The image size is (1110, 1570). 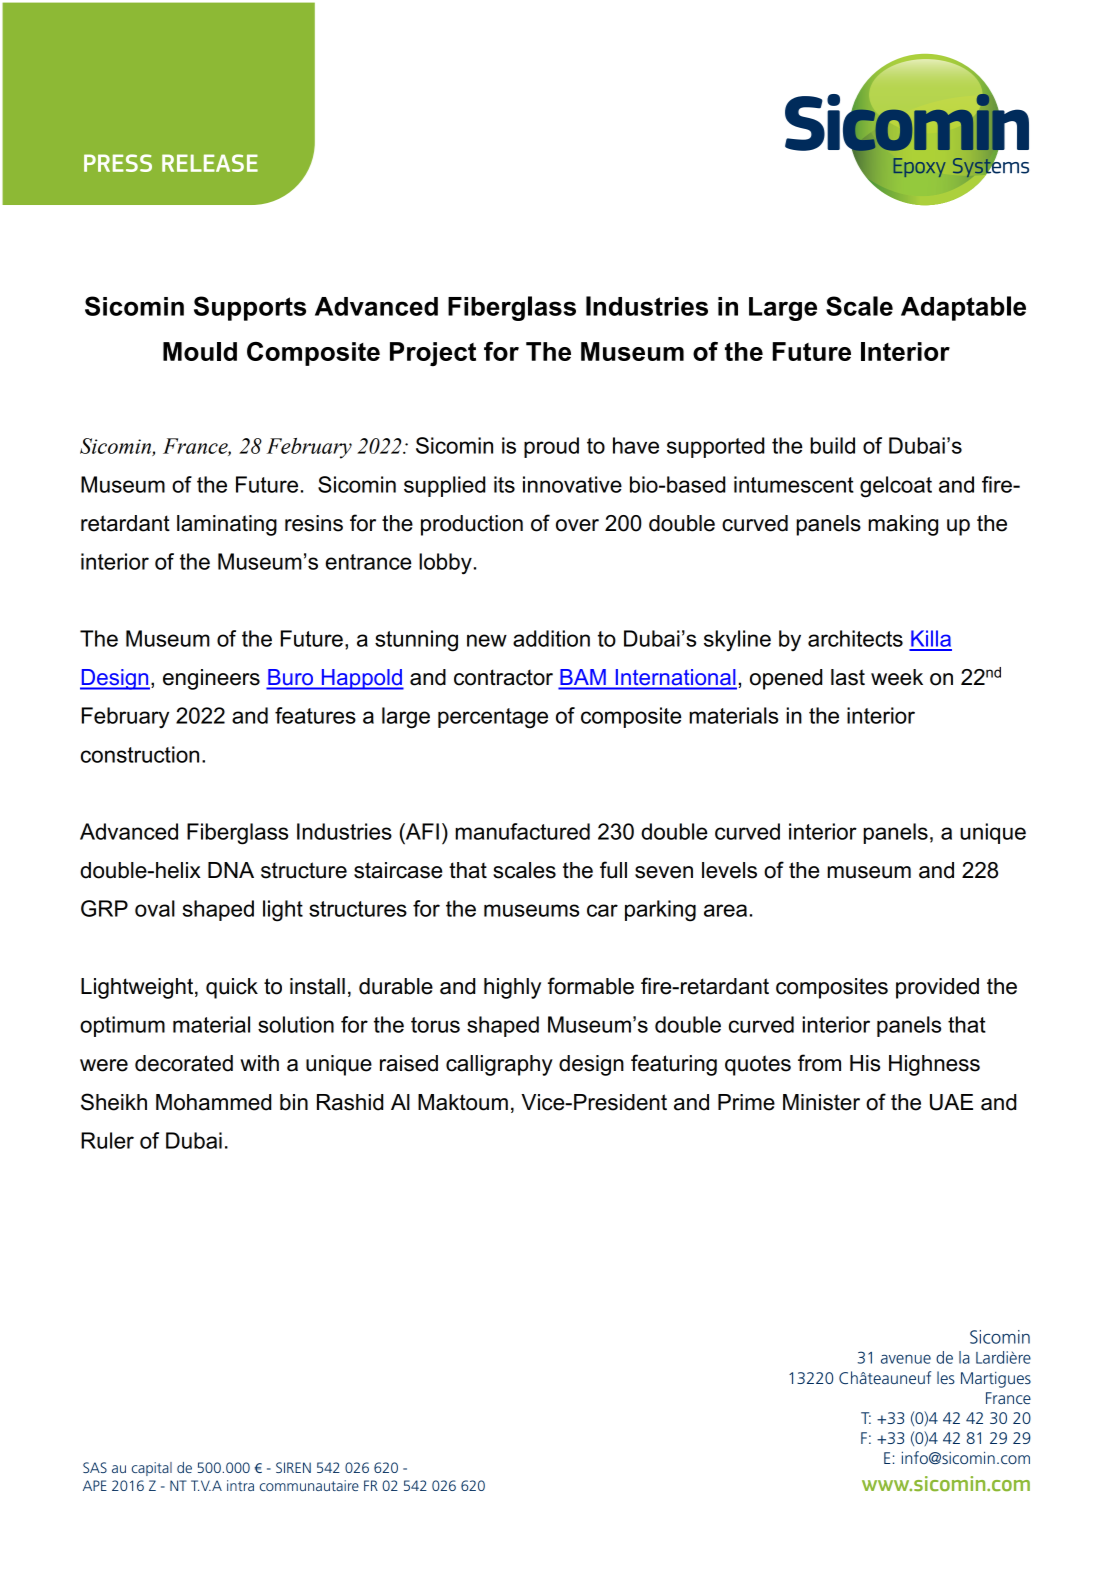 I want to click on capital, so click(x=152, y=1469).
